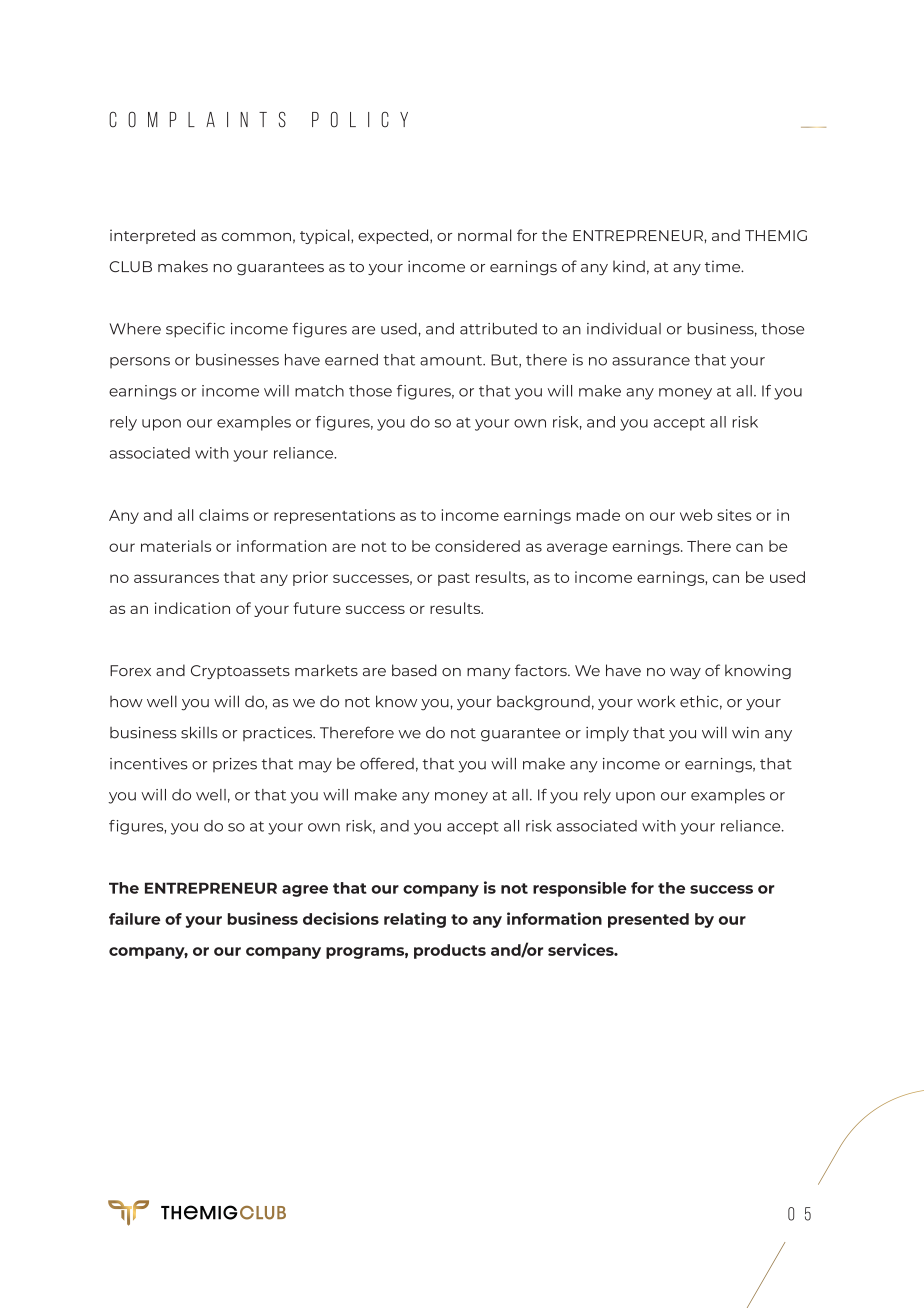 This document has height=1308, width=924. What do you see at coordinates (685, 673) in the document?
I see `way` at bounding box center [685, 673].
